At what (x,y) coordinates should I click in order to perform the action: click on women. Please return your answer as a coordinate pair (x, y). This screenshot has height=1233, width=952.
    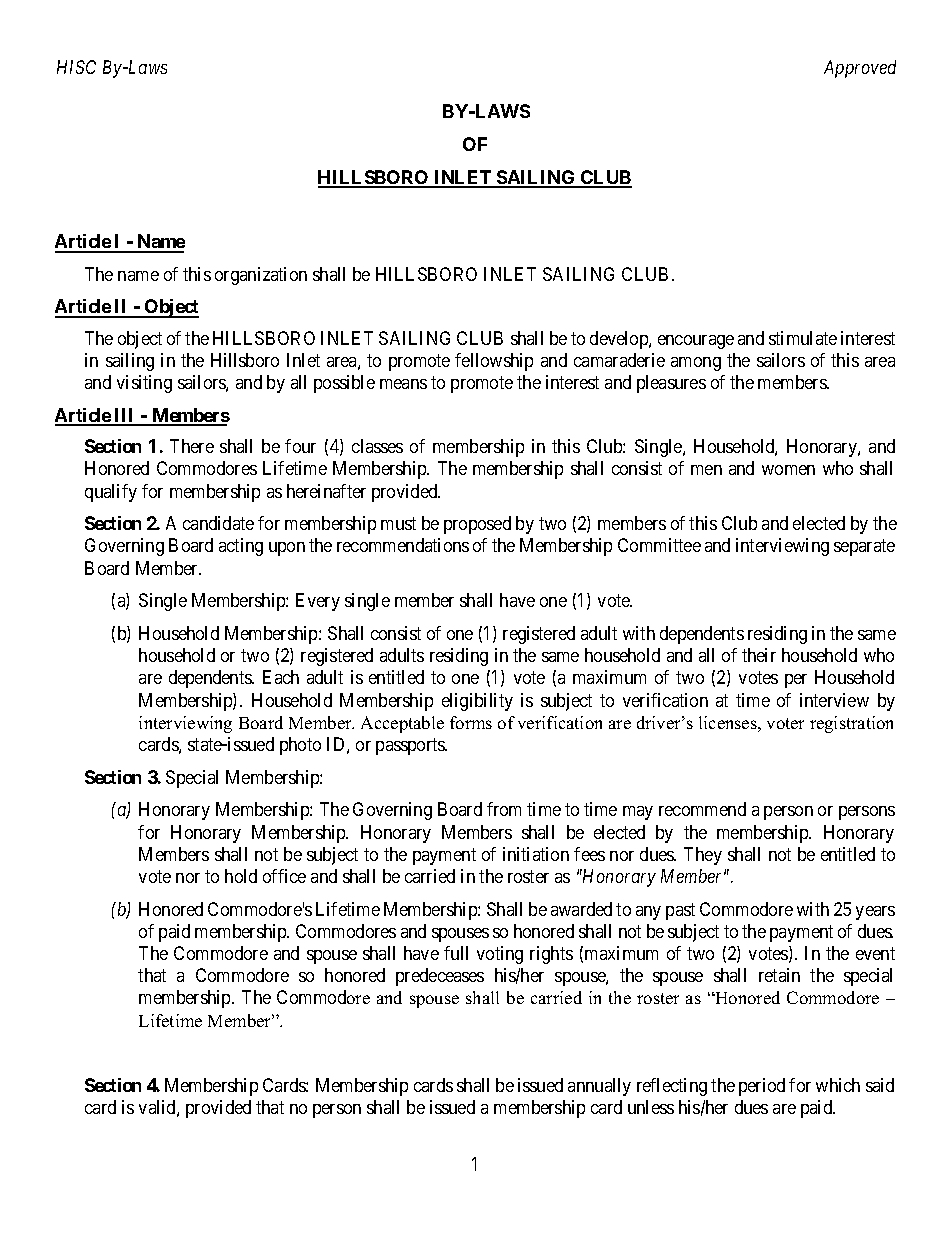
    Looking at the image, I should click on (788, 470).
